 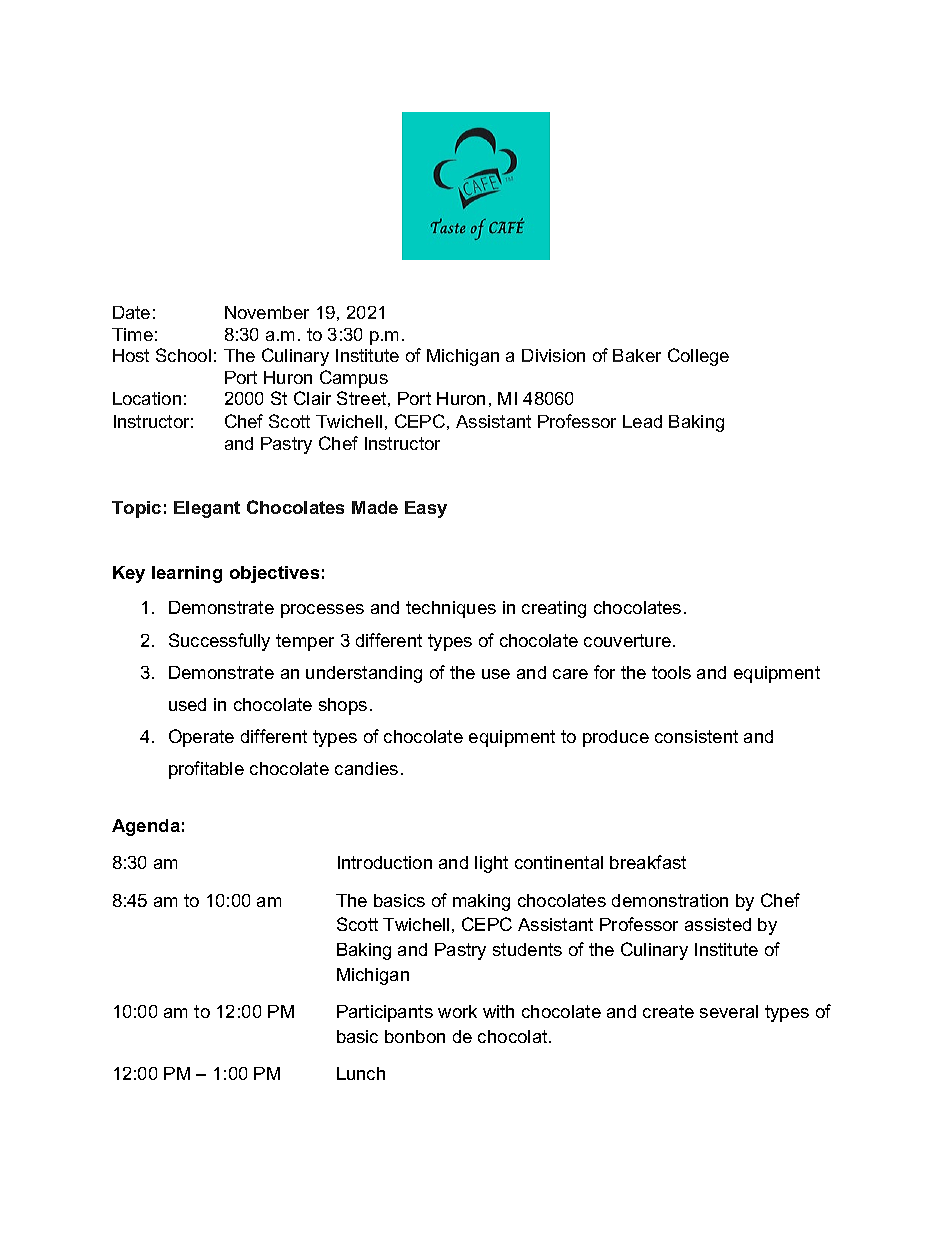 I want to click on demonstration, so click(x=670, y=900).
